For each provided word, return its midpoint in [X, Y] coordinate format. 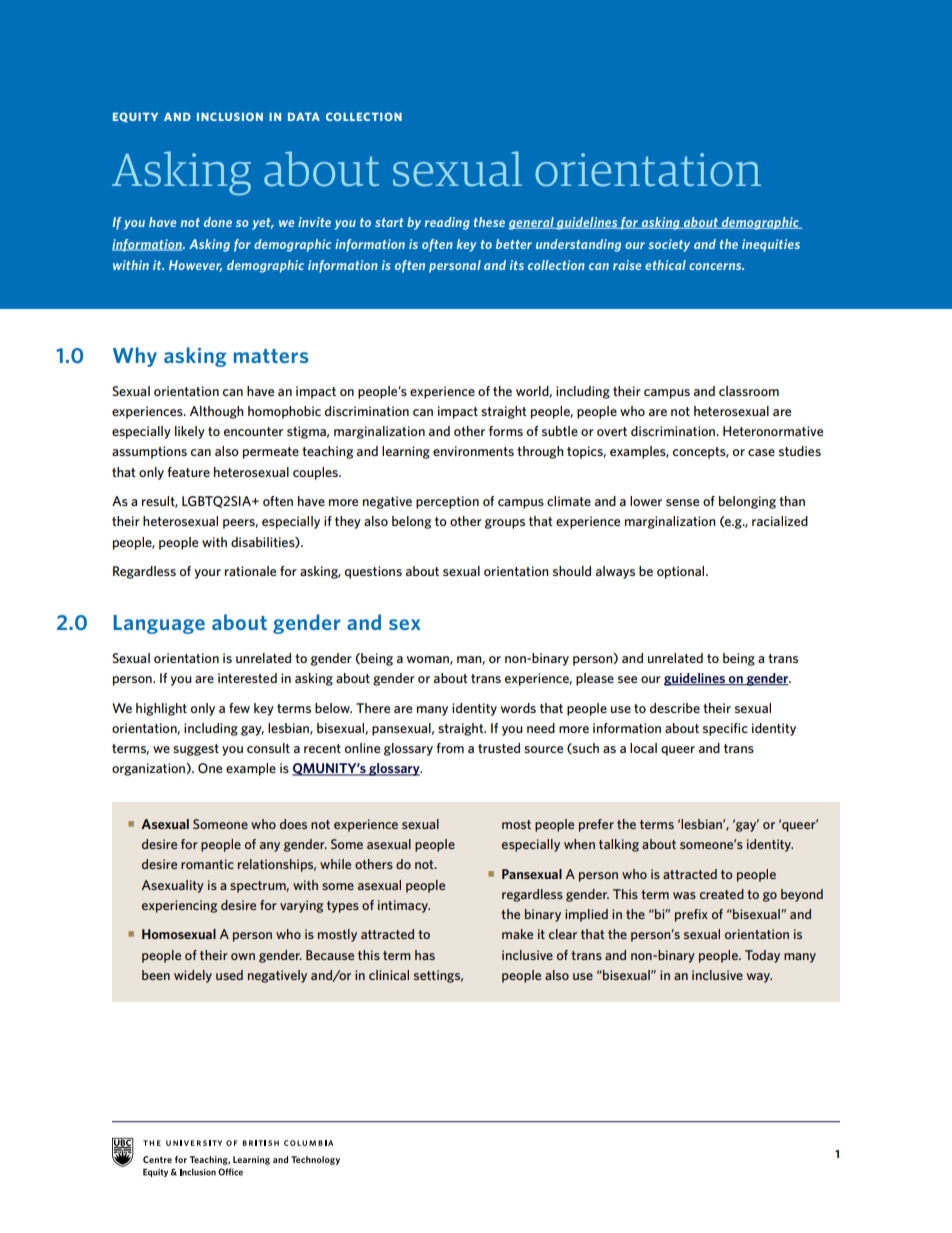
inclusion [230, 116]
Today [762, 956]
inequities [771, 245]
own [243, 956]
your [207, 574]
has [425, 955]
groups [505, 524]
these [489, 222]
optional [682, 572]
